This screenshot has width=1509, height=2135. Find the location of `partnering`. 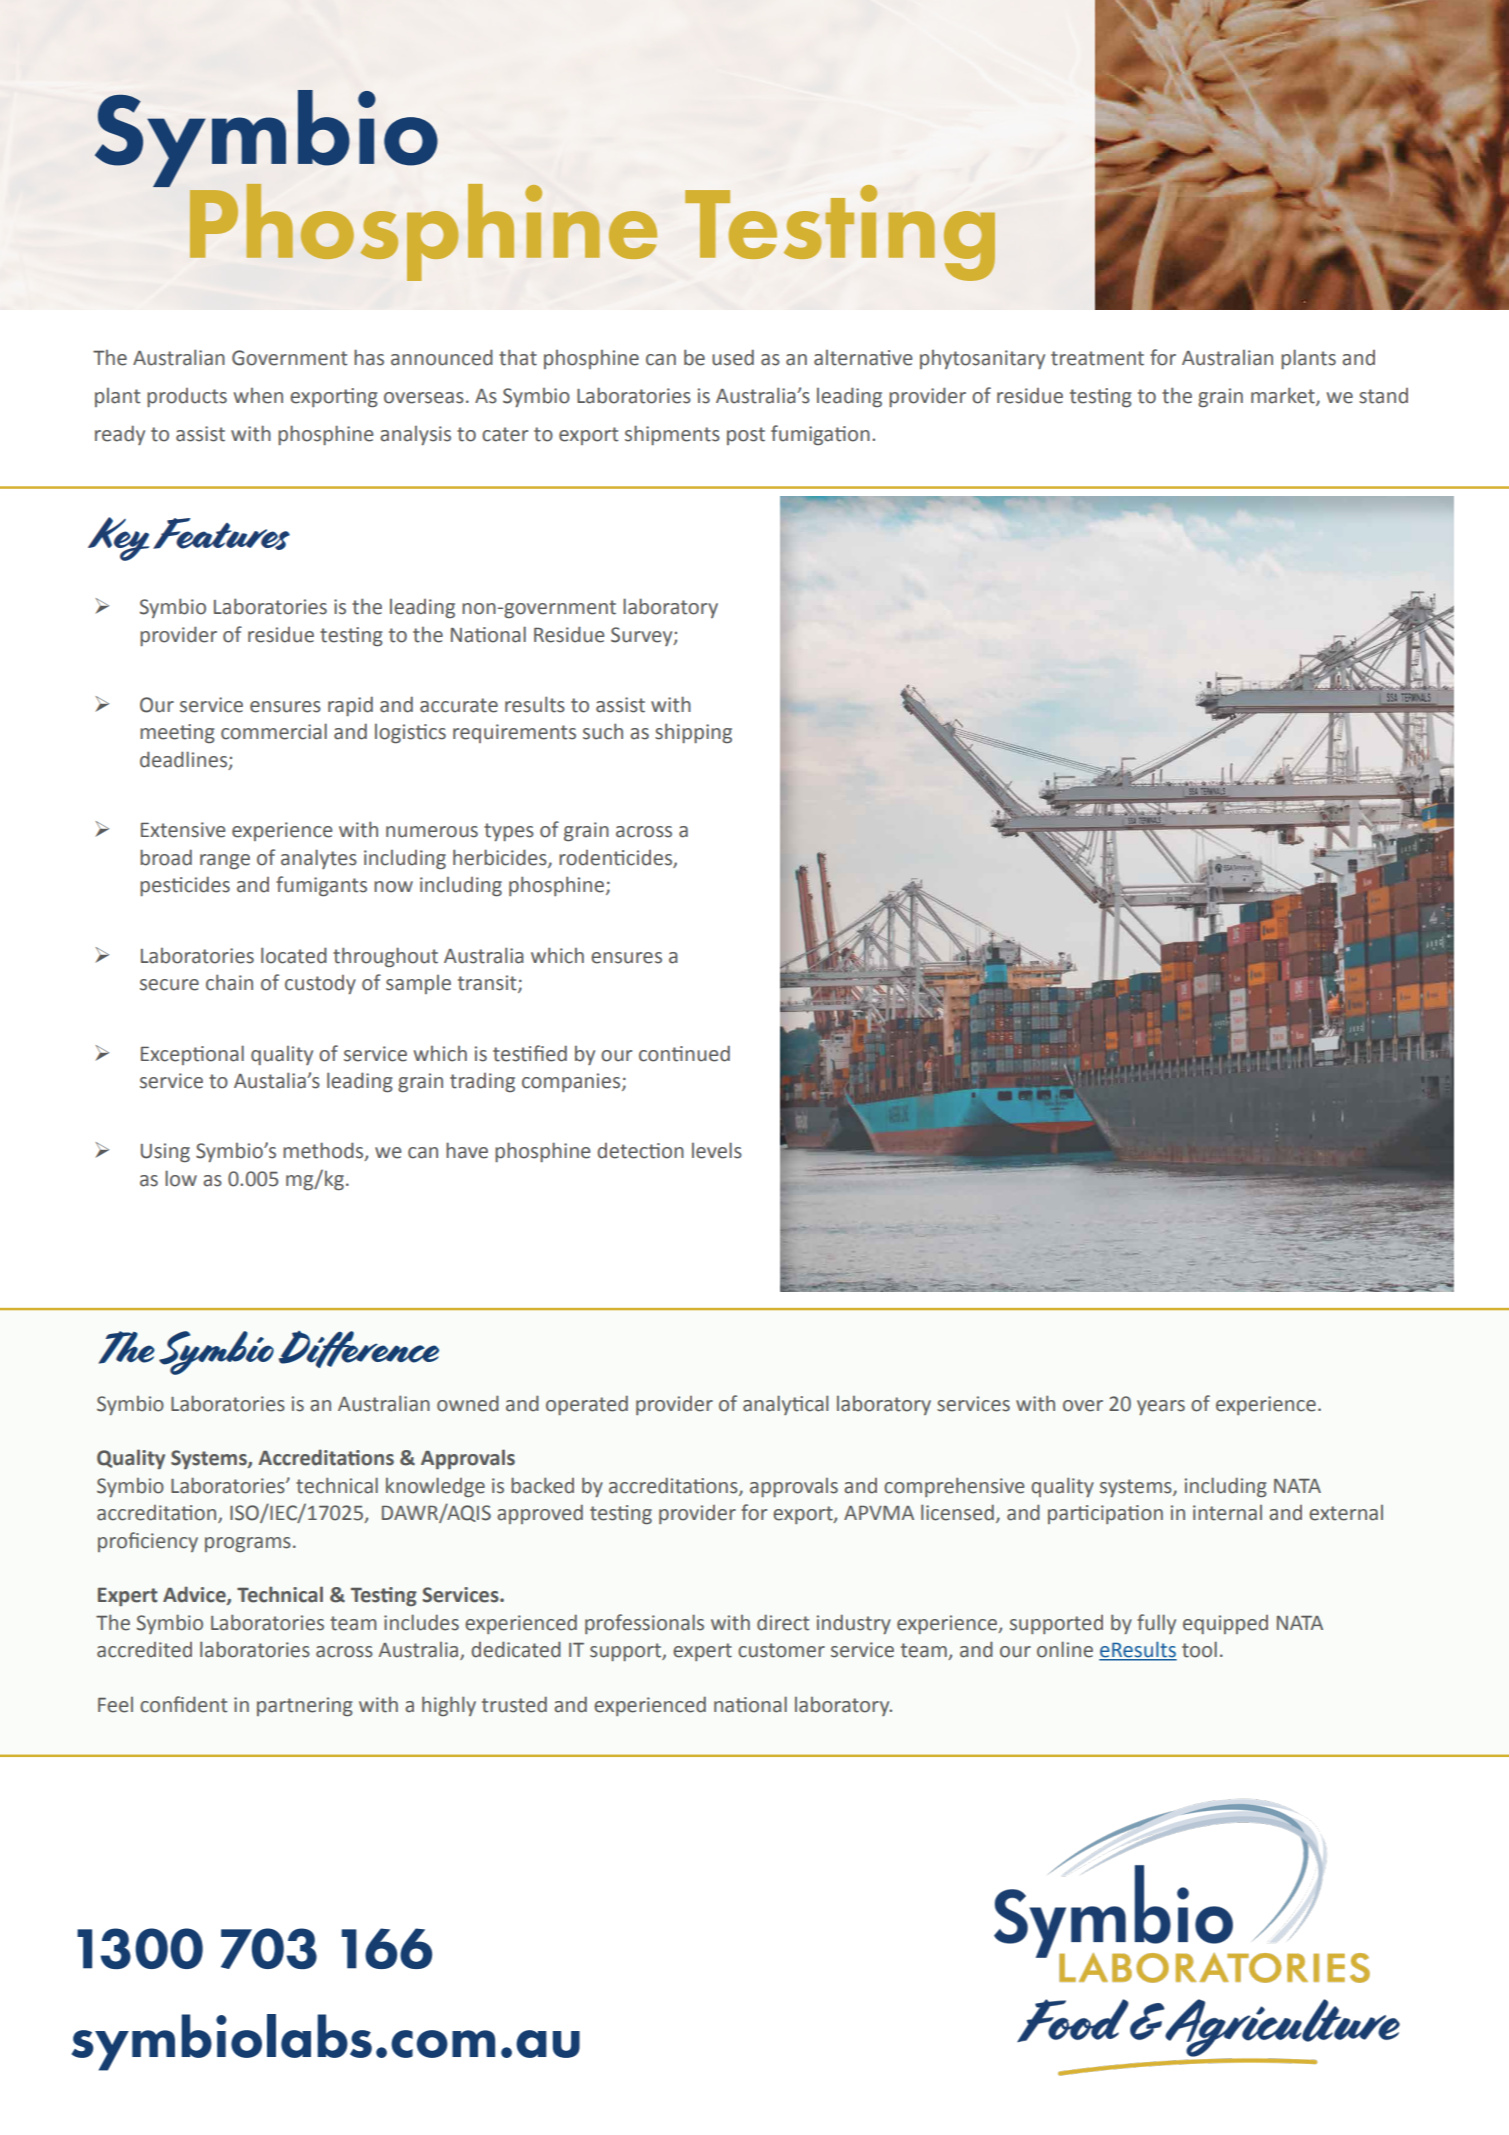

partnering is located at coordinates (305, 1706).
